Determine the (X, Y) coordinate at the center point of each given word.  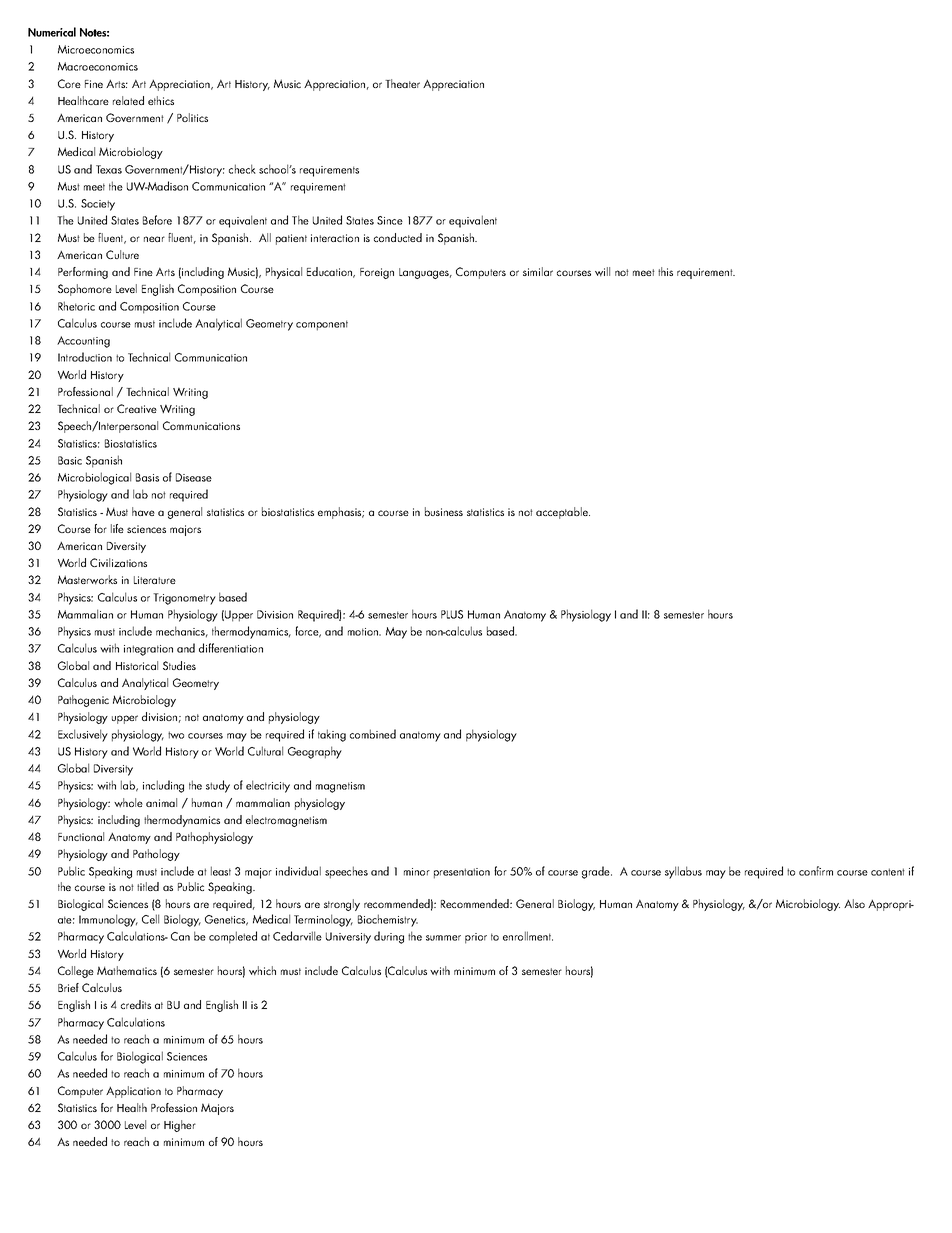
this (665, 271)
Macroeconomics (98, 66)
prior (476, 938)
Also (854, 903)
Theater (402, 83)
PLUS (452, 614)
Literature (155, 580)
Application (133, 1092)
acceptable (563, 513)
